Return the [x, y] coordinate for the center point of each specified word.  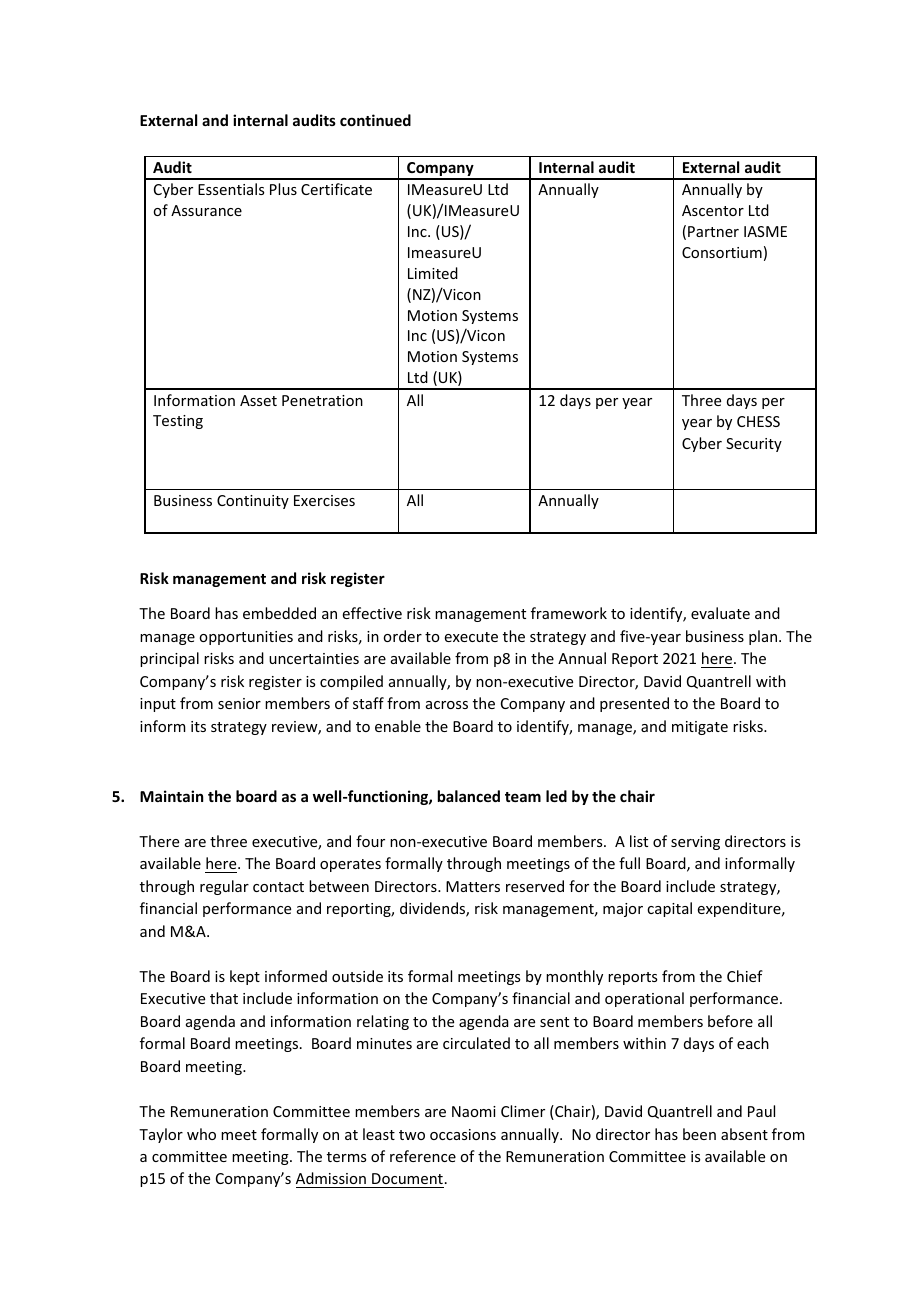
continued [375, 120]
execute [471, 637]
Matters [473, 886]
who [201, 1134]
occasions [463, 1134]
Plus [283, 189]
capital [669, 909]
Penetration [322, 400]
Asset [258, 400]
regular [224, 887]
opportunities [246, 638]
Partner [713, 231]
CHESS [758, 421]
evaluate [720, 613]
